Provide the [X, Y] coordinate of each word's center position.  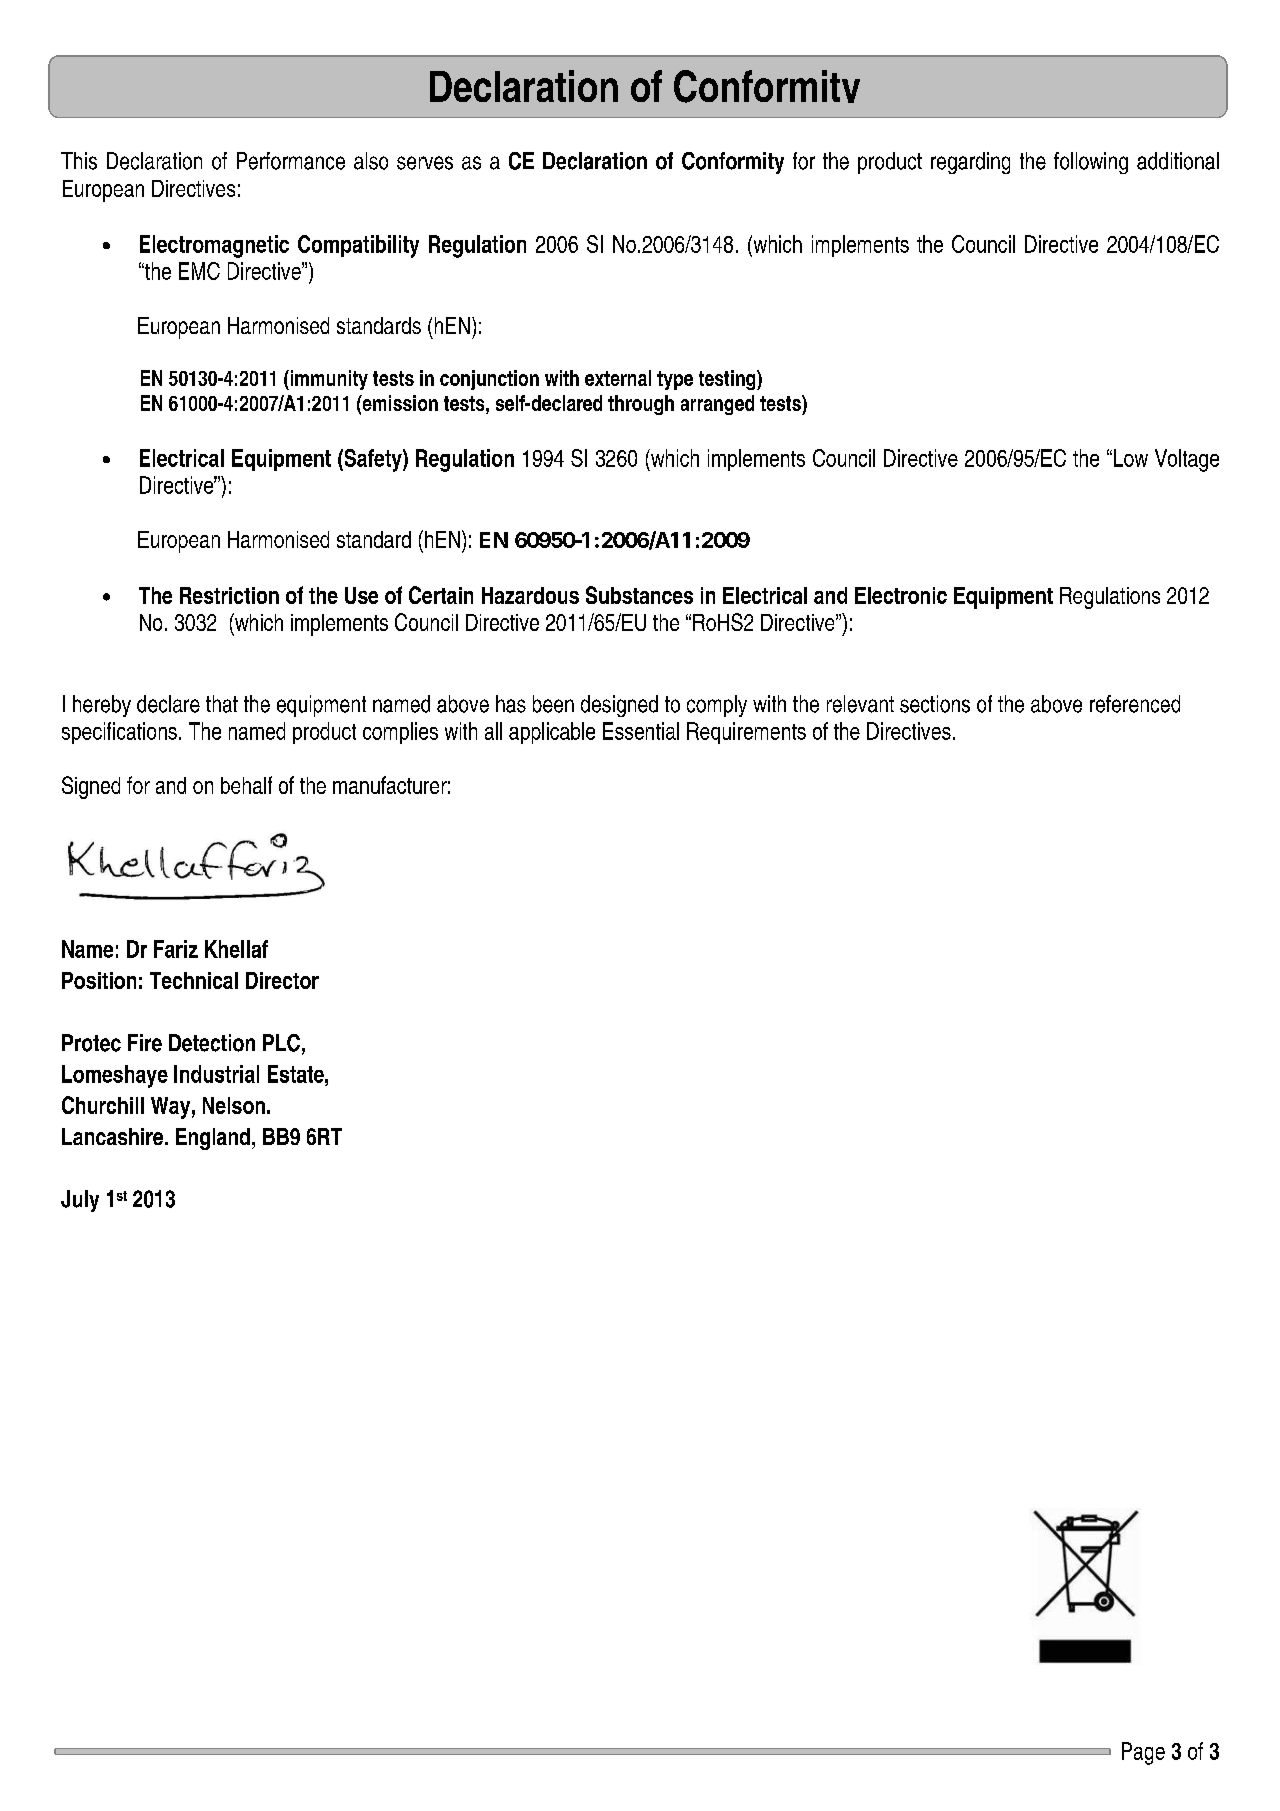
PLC [281, 1043]
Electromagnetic [214, 246]
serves [425, 163]
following [1091, 163]
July [80, 1201]
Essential [641, 731]
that [222, 704]
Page [1143, 1753]
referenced [1135, 704]
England [213, 1139]
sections [935, 704]
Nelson [234, 1105]
